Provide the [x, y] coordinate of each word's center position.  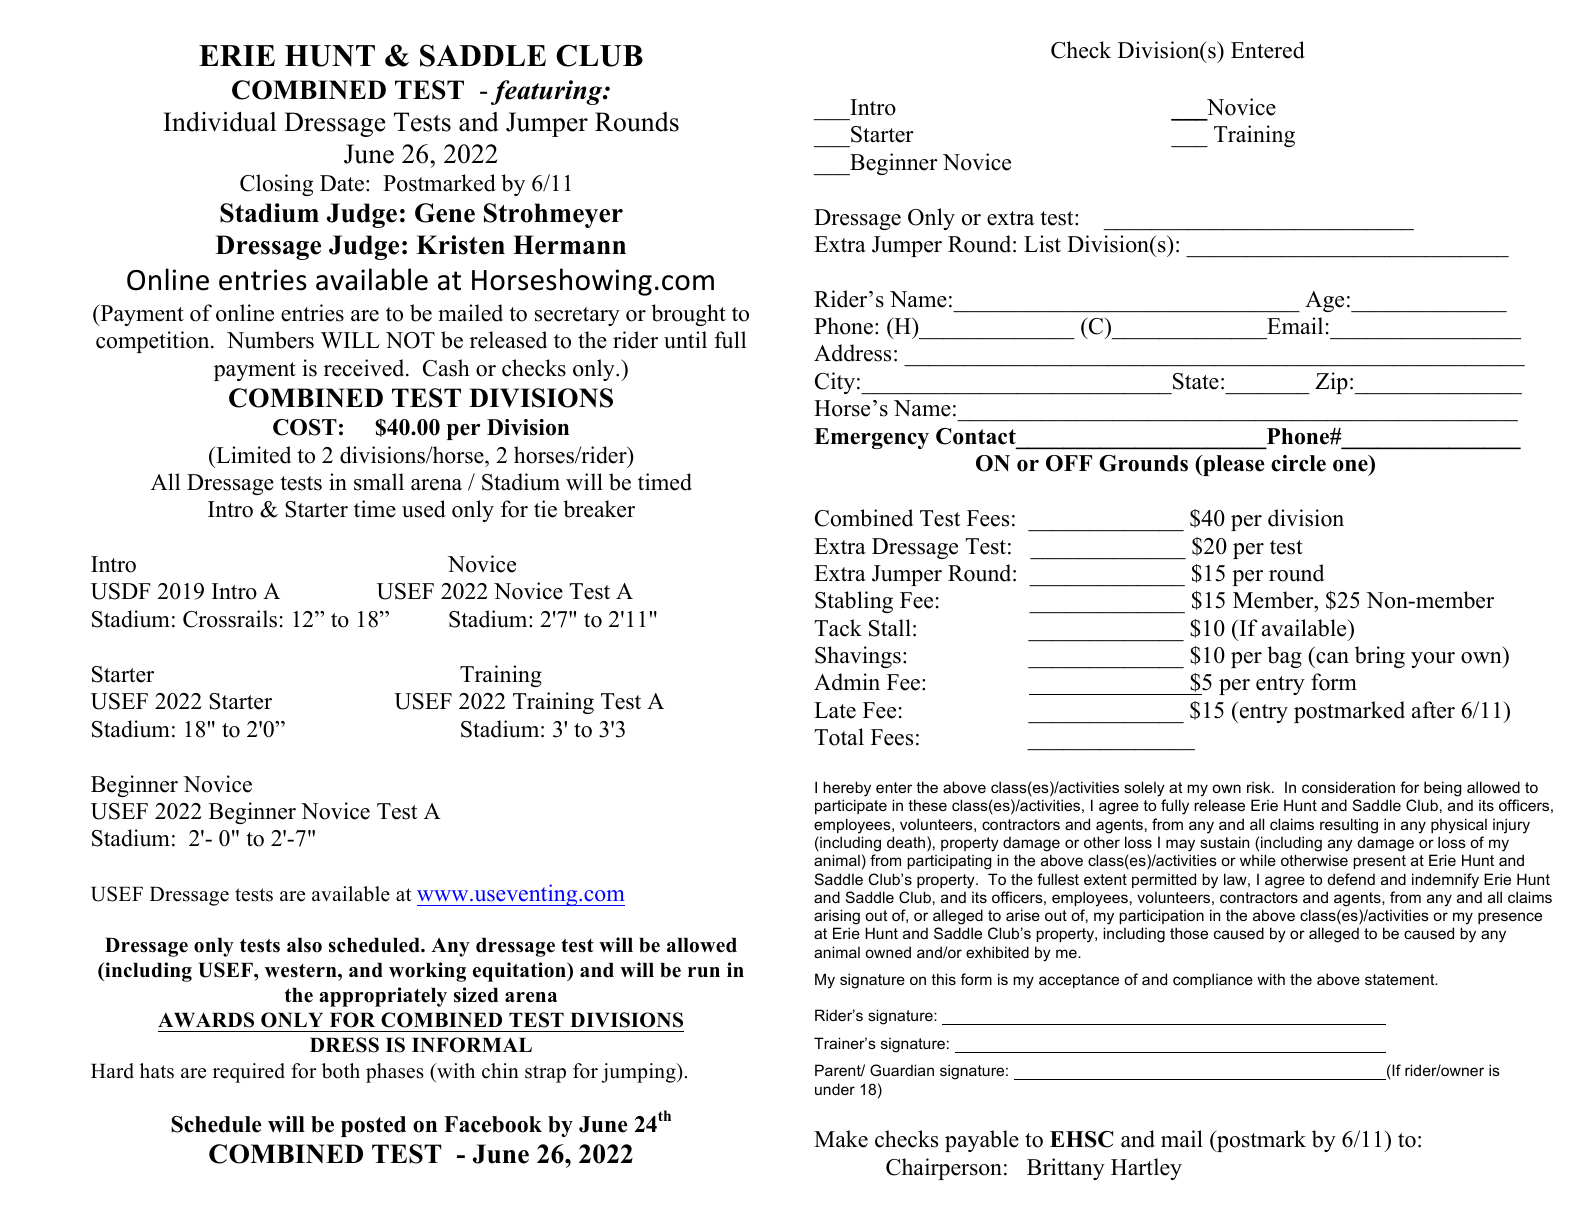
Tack [838, 628]
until [685, 340]
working [427, 972]
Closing [276, 185]
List [1042, 244]
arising [837, 917]
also [304, 945]
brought [688, 315]
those [1189, 933]
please [1233, 465]
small [379, 482]
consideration [1348, 787]
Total [839, 737]
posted [373, 1126]
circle [1298, 463]
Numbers [270, 340]
